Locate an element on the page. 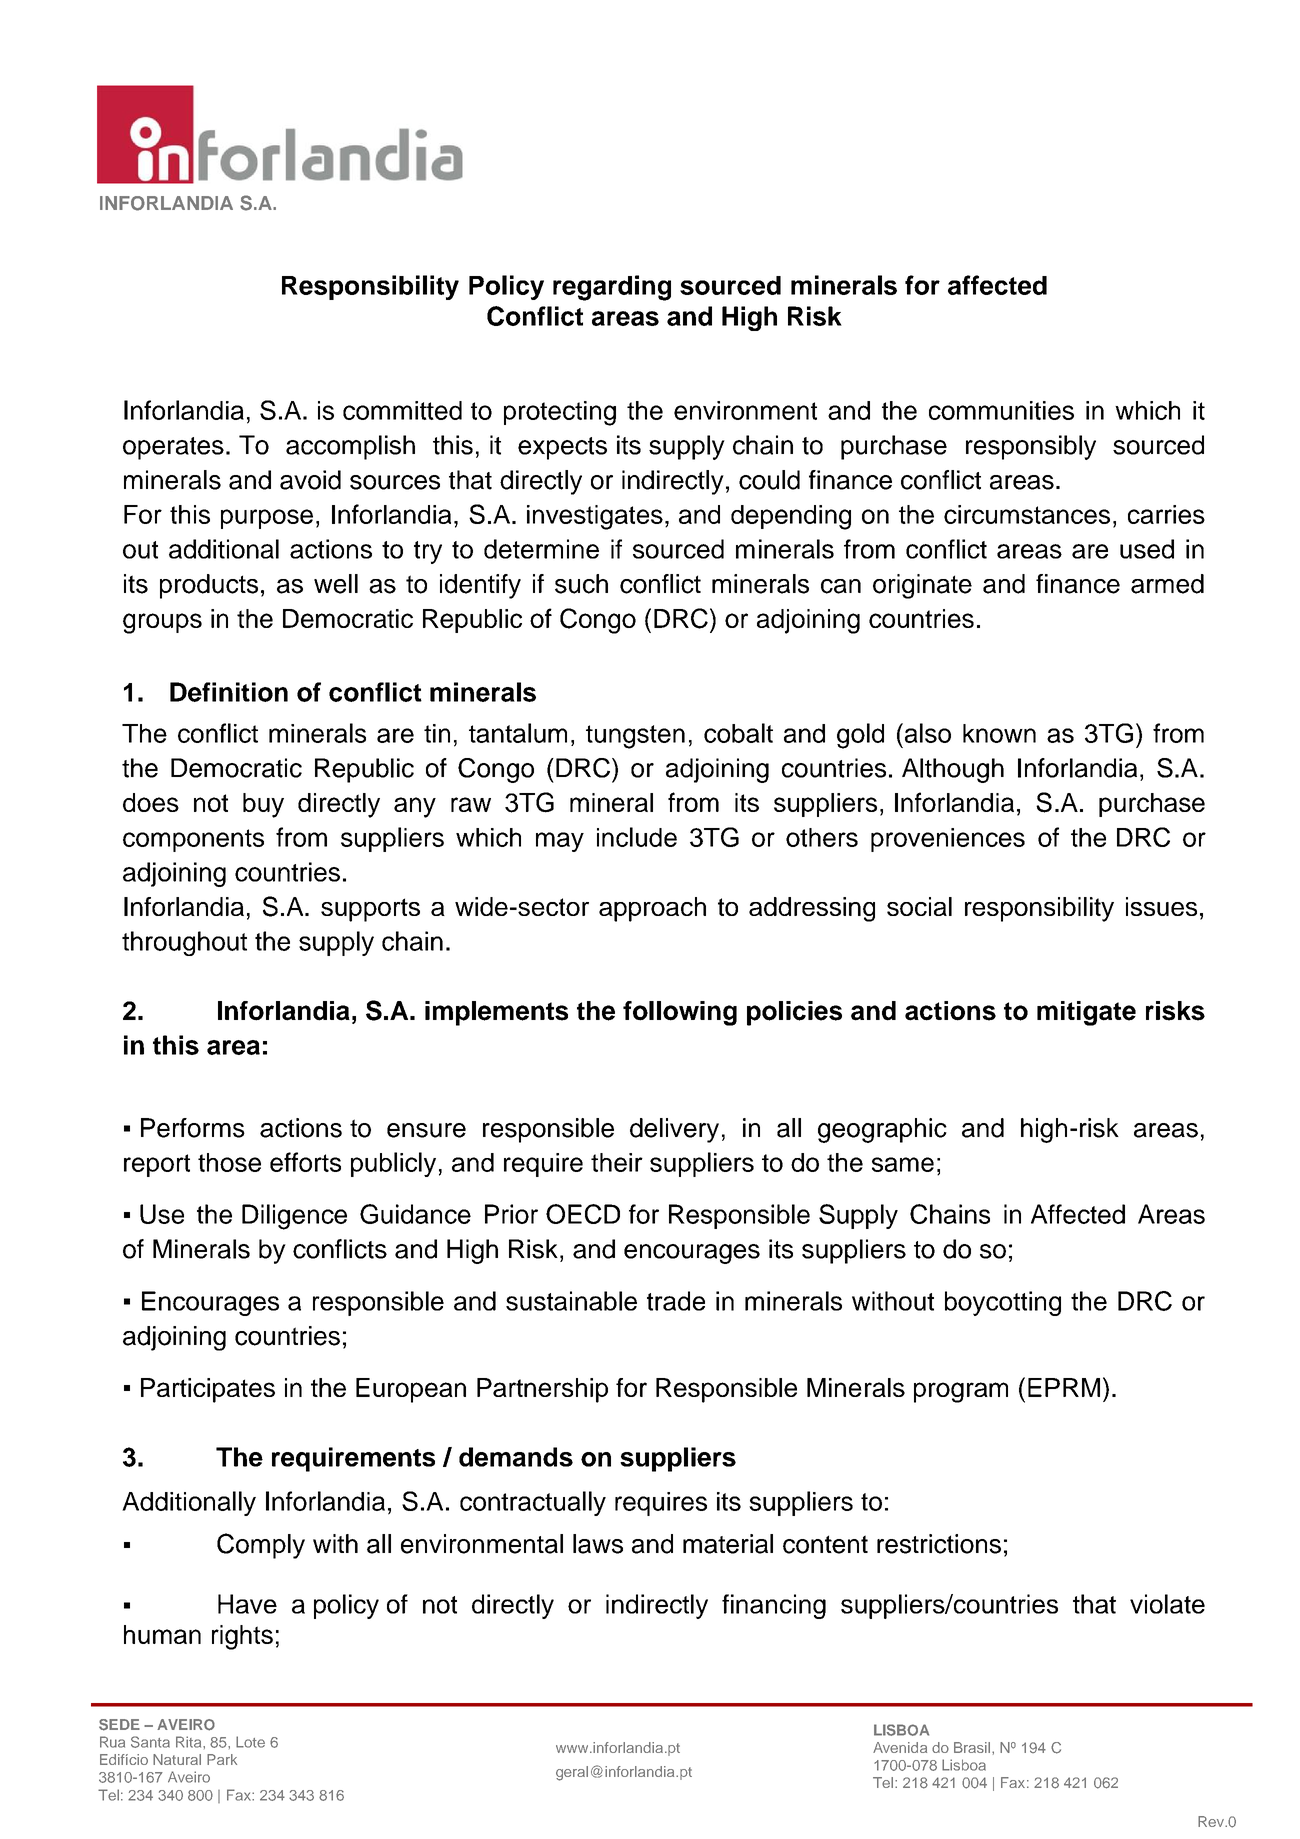 The image size is (1300, 1839). trade is located at coordinates (676, 1301).
